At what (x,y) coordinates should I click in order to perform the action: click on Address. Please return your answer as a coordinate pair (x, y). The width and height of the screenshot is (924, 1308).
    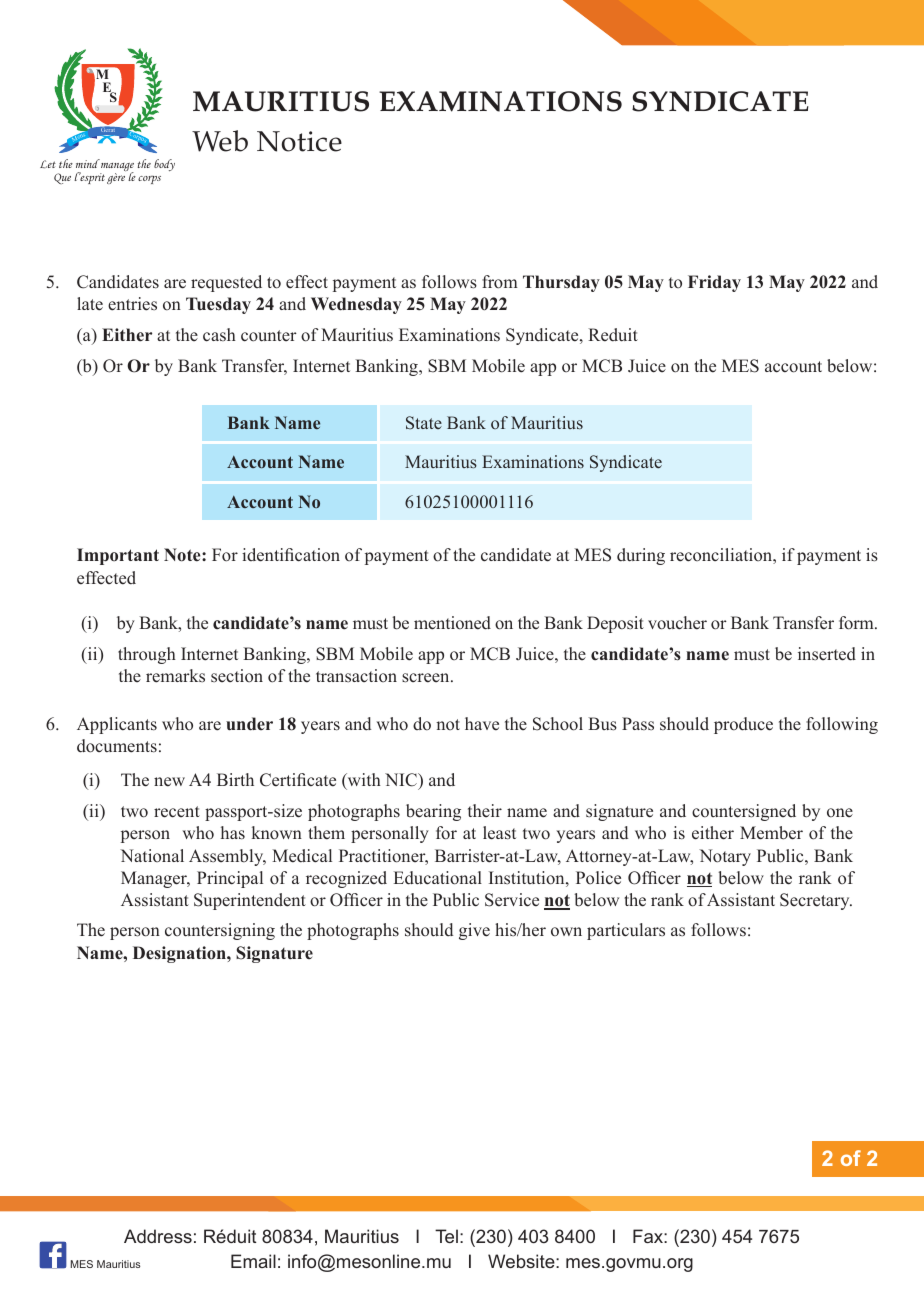
    Looking at the image, I should click on (158, 1236).
